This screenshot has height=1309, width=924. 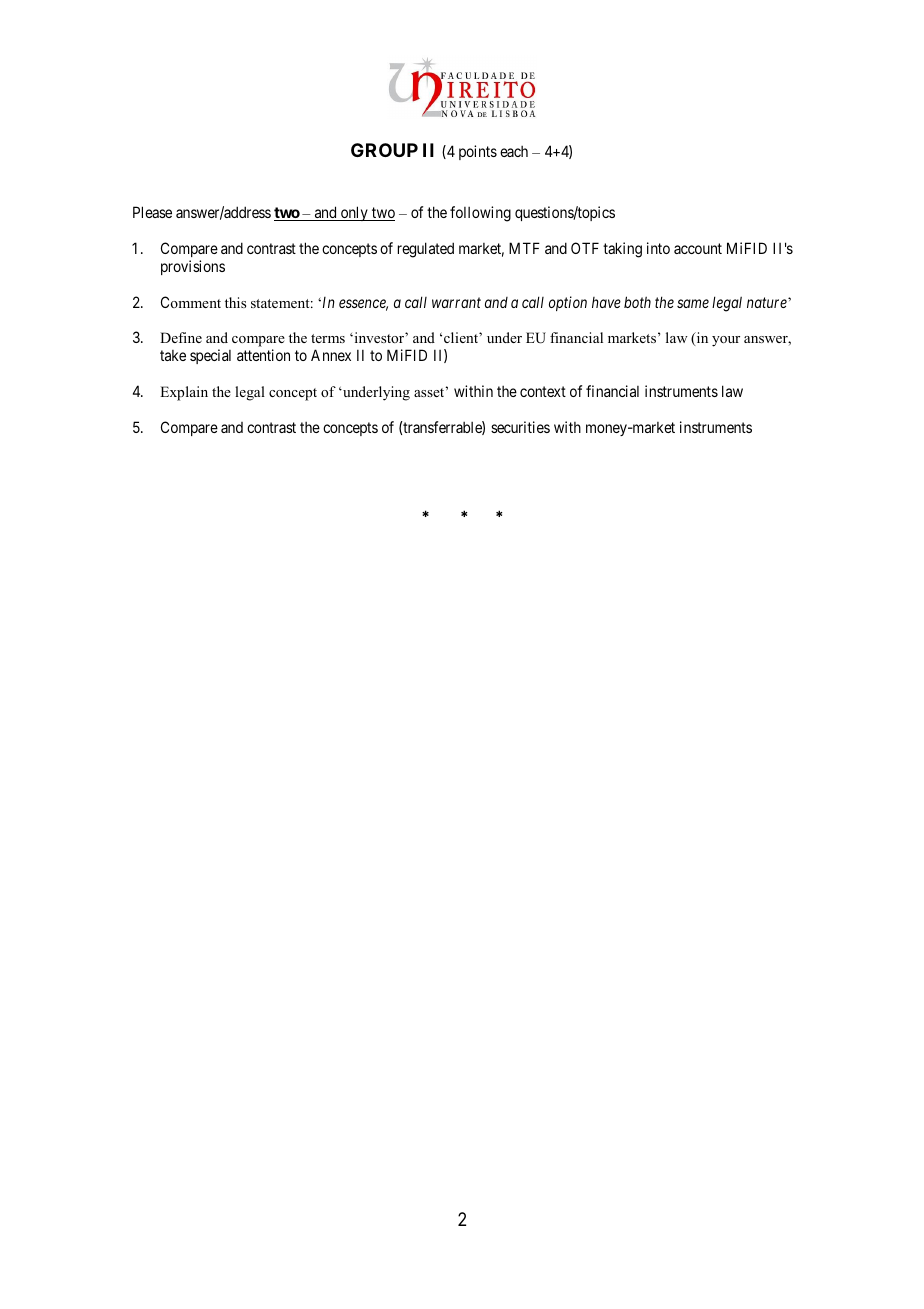 What do you see at coordinates (698, 248) in the screenshot?
I see `account` at bounding box center [698, 248].
